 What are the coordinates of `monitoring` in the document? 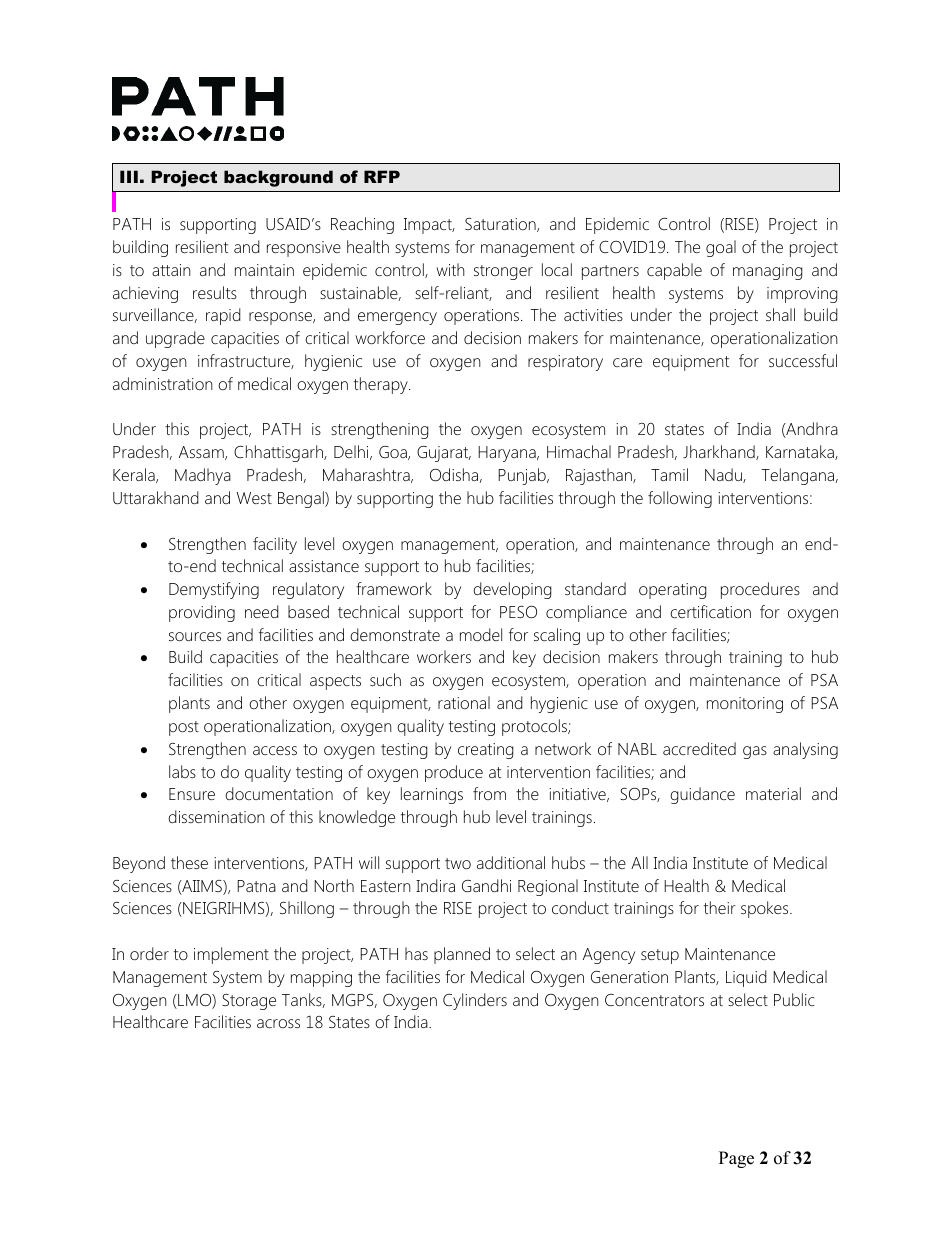 It's located at (745, 705).
